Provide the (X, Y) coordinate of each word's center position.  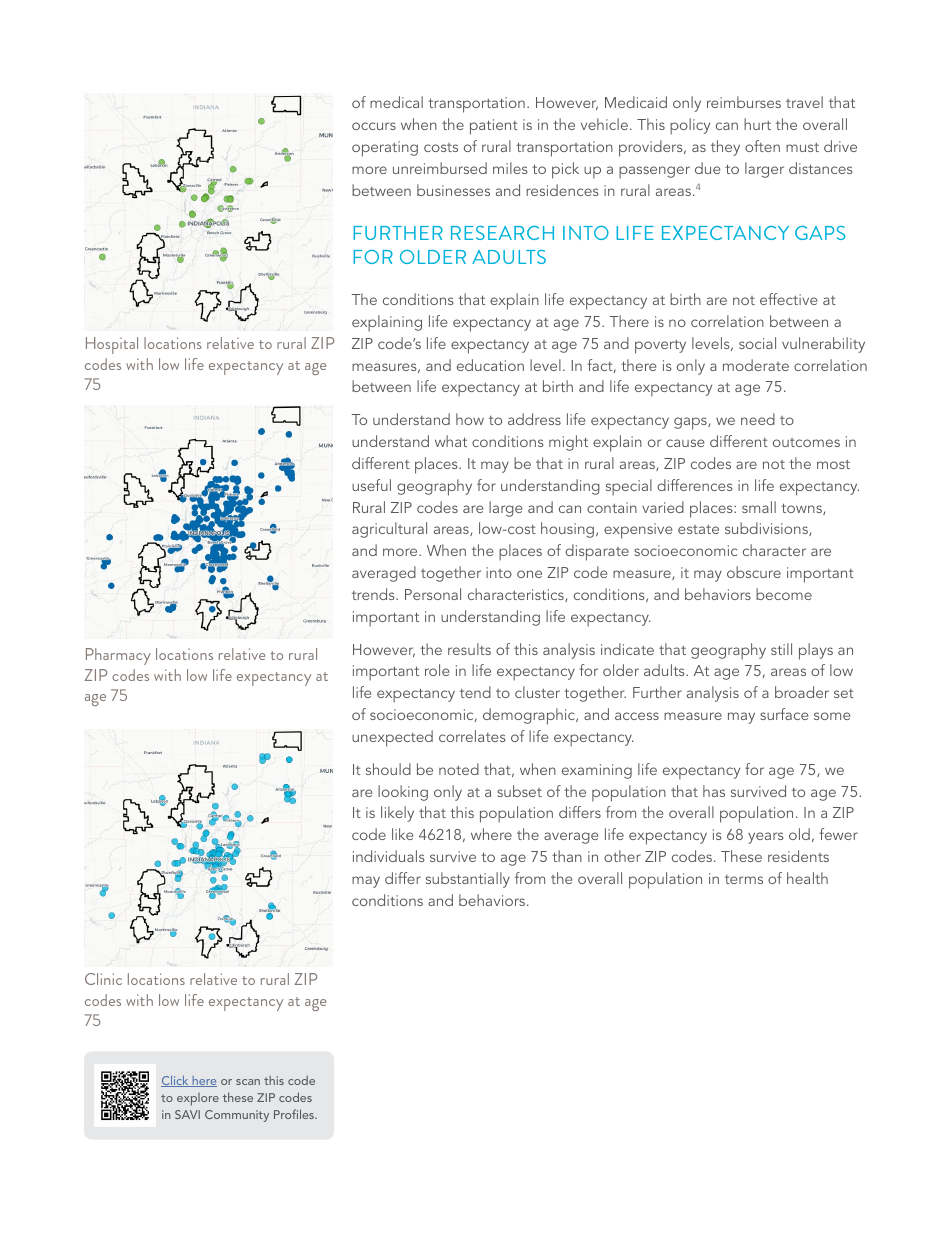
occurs (374, 126)
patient (494, 127)
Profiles (295, 1114)
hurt (757, 124)
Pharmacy (118, 656)
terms (744, 879)
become (784, 594)
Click (176, 1081)
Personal (433, 594)
